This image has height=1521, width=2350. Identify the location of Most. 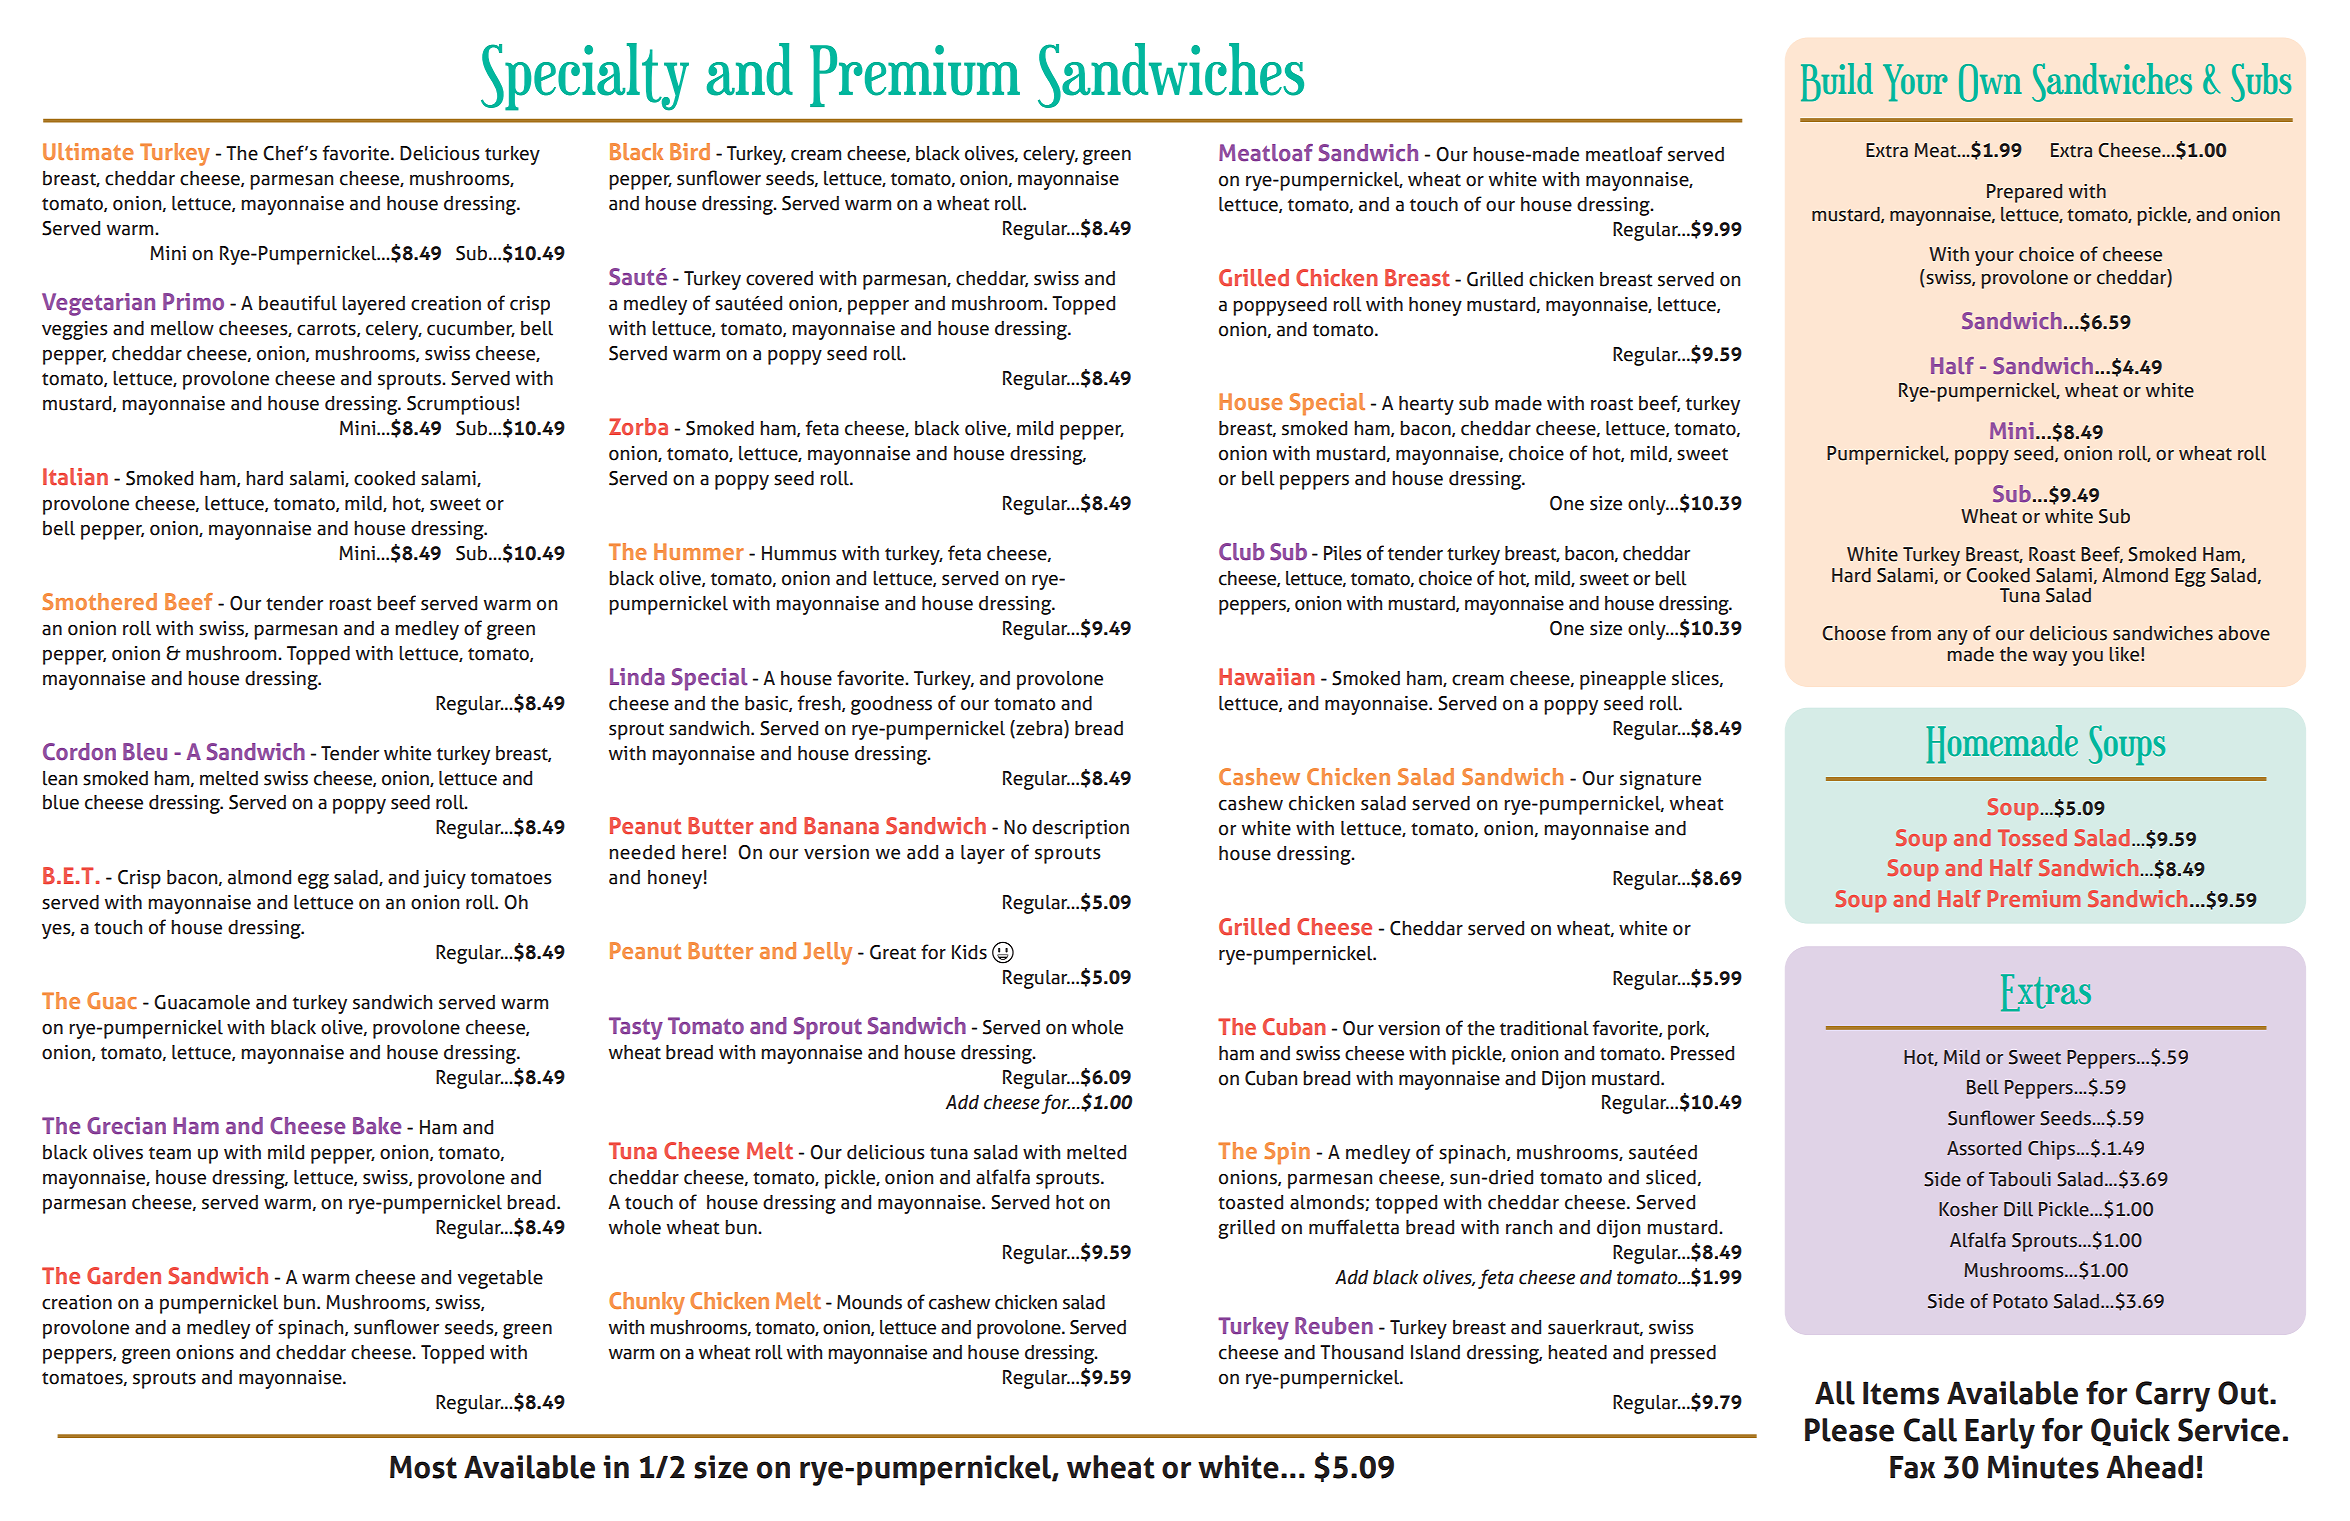
(423, 1467).
